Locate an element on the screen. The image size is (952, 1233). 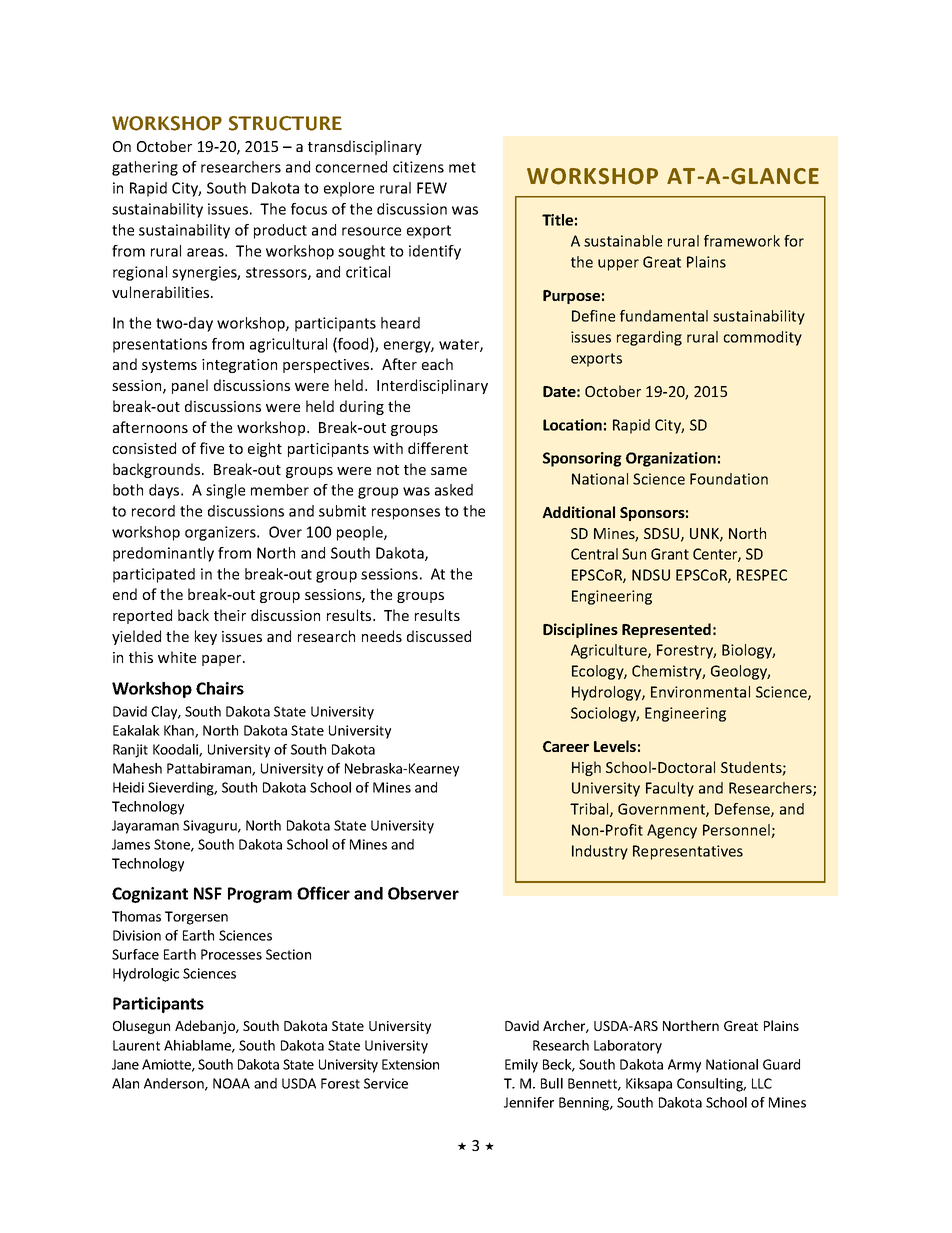
NOAA is located at coordinates (231, 1083).
